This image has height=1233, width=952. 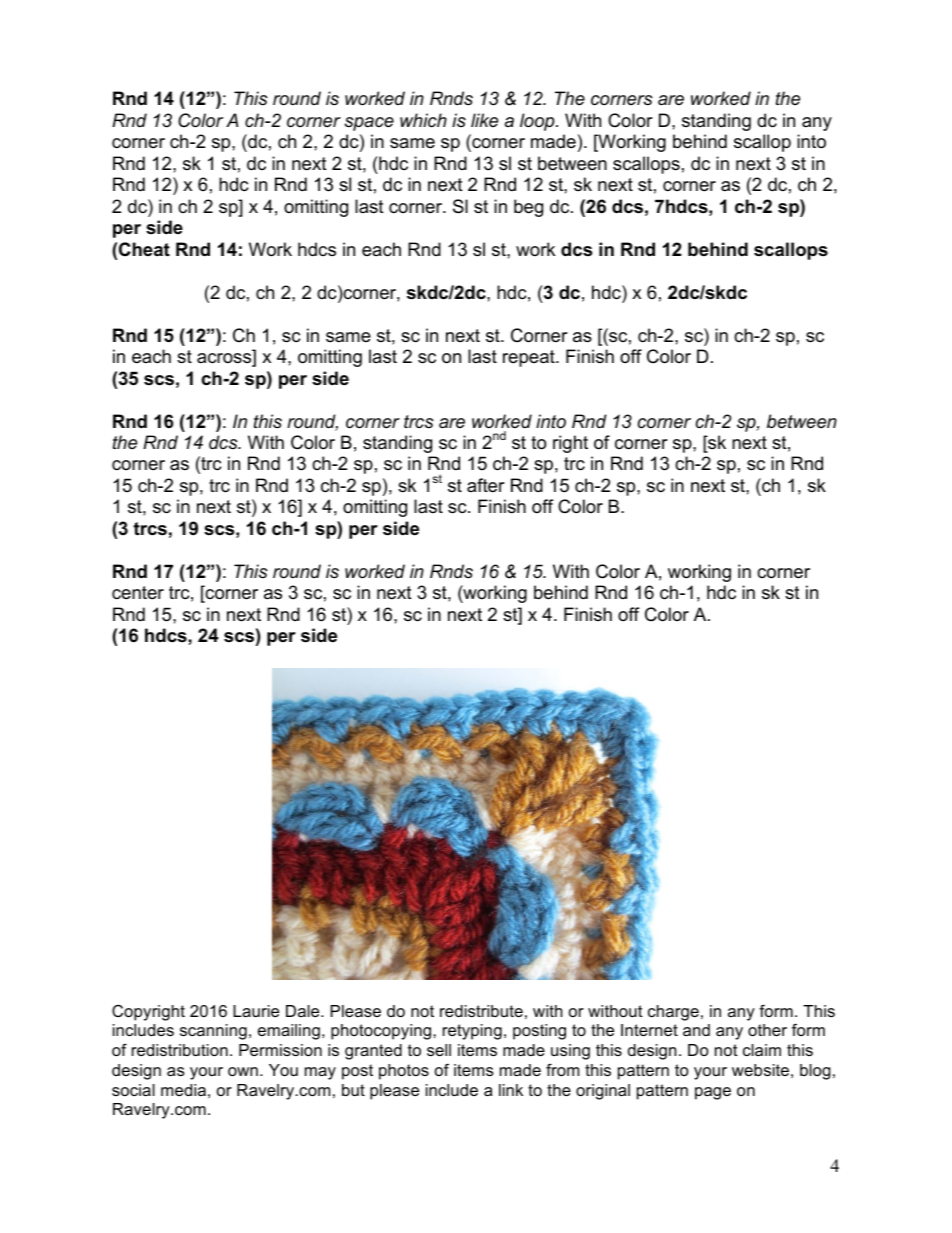 I want to click on own, so click(x=243, y=1071).
